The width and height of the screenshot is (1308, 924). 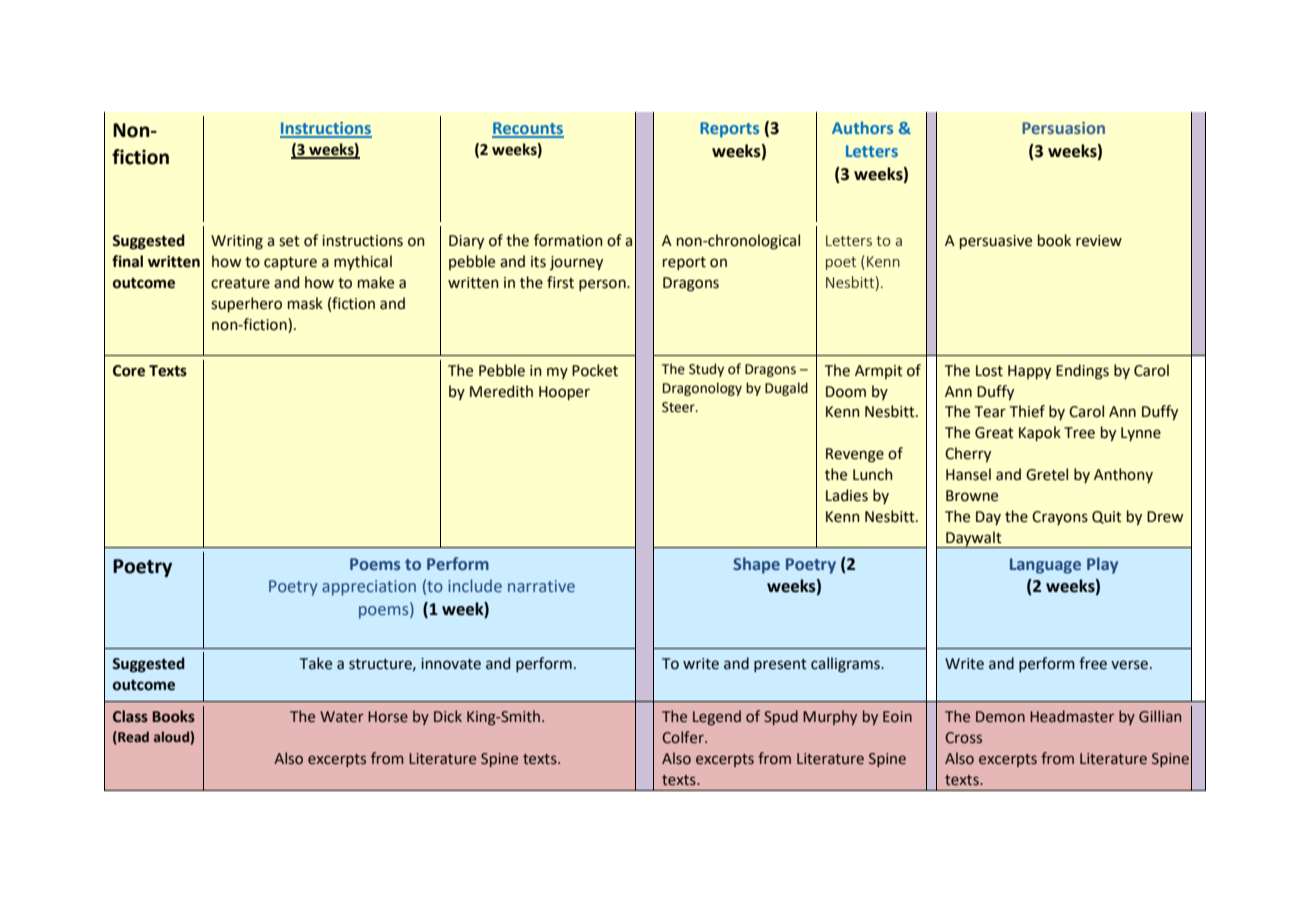 What do you see at coordinates (862, 127) in the screenshot?
I see `Authors` at bounding box center [862, 127].
